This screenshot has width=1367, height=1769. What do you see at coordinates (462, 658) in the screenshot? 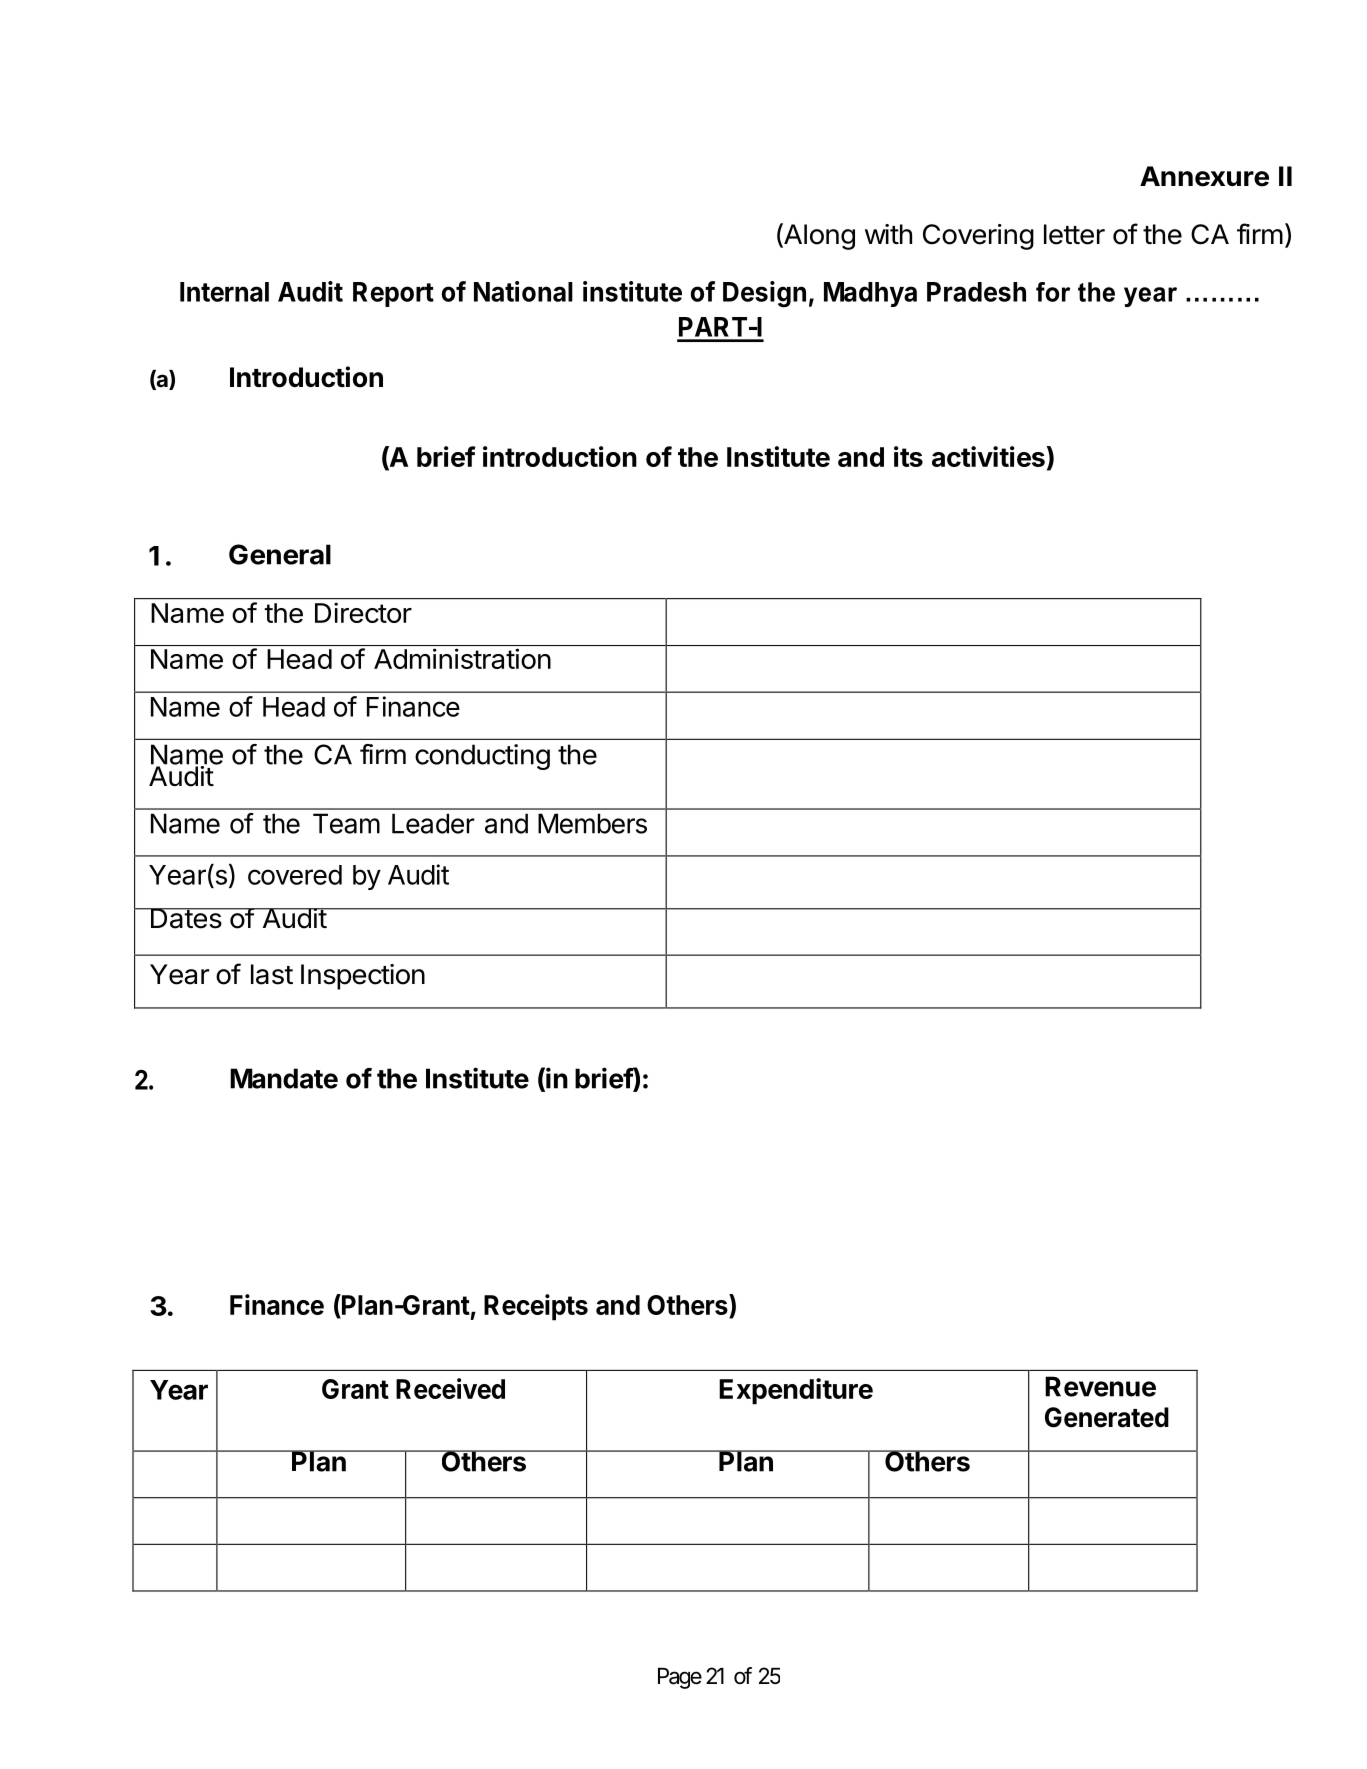
I see `Administration` at bounding box center [462, 658].
